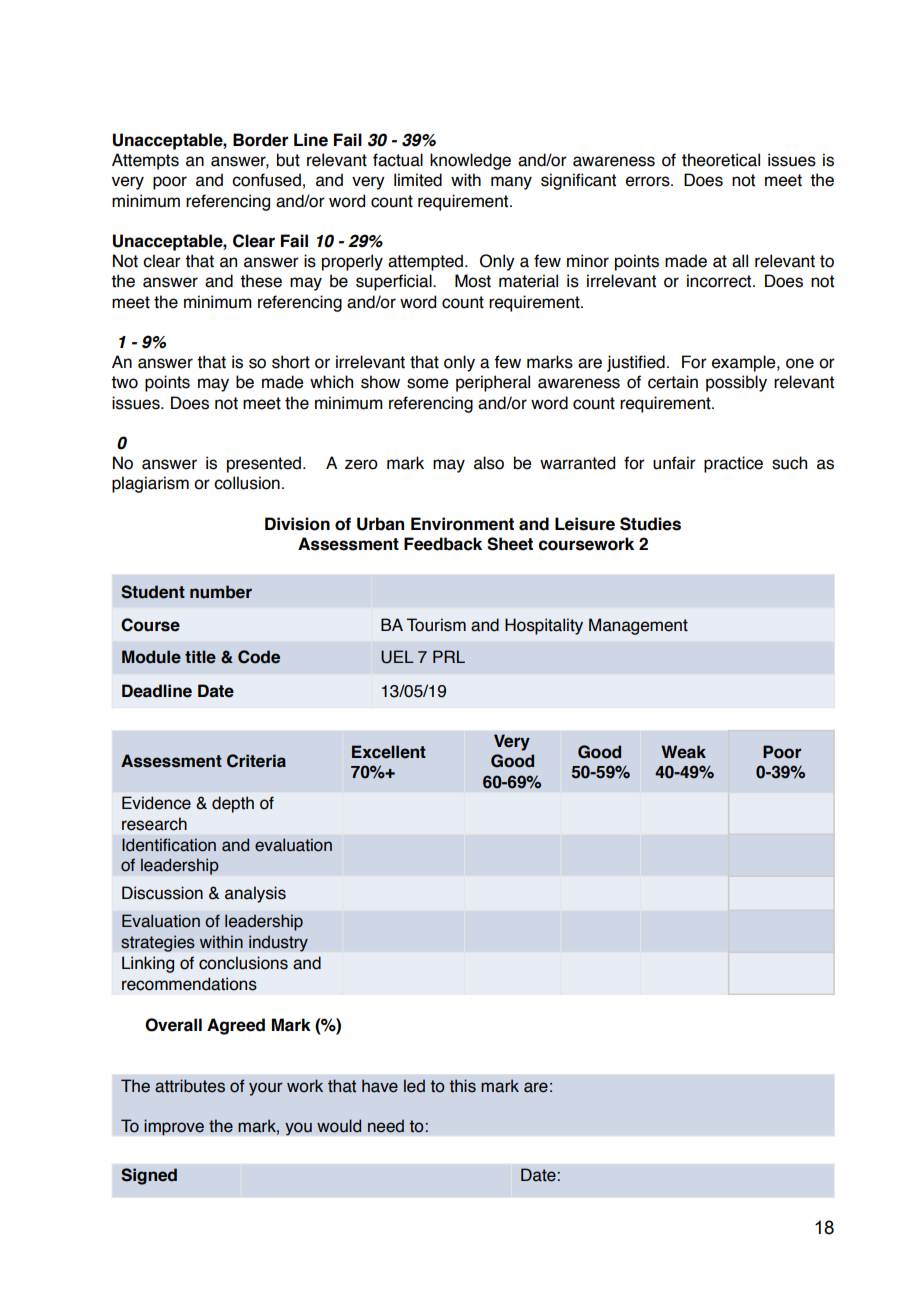 This page has height=1308, width=924. What do you see at coordinates (243, 963) in the page?
I see `conclusions` at bounding box center [243, 963].
